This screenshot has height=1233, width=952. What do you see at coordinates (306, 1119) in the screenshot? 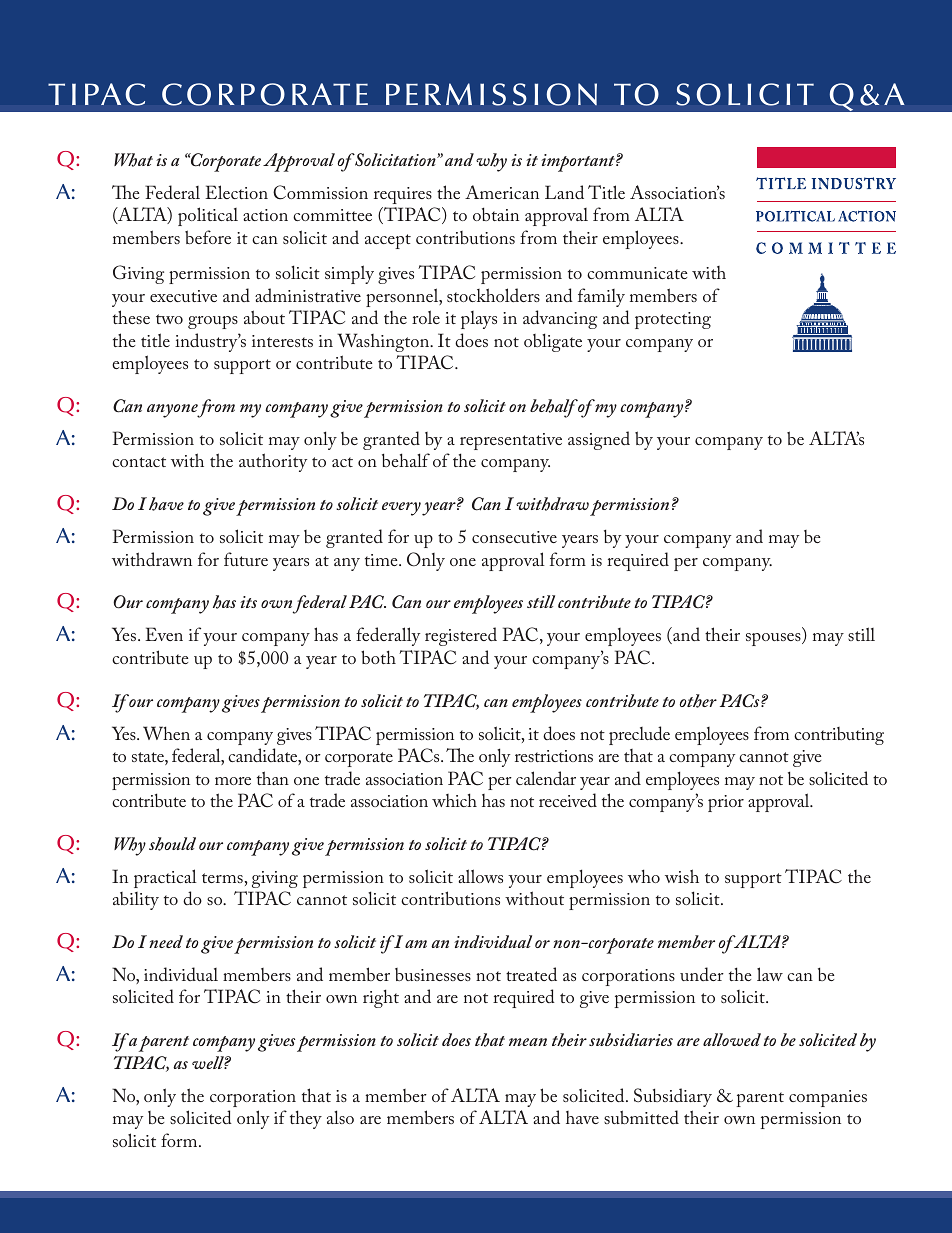
I see `they` at bounding box center [306, 1119].
